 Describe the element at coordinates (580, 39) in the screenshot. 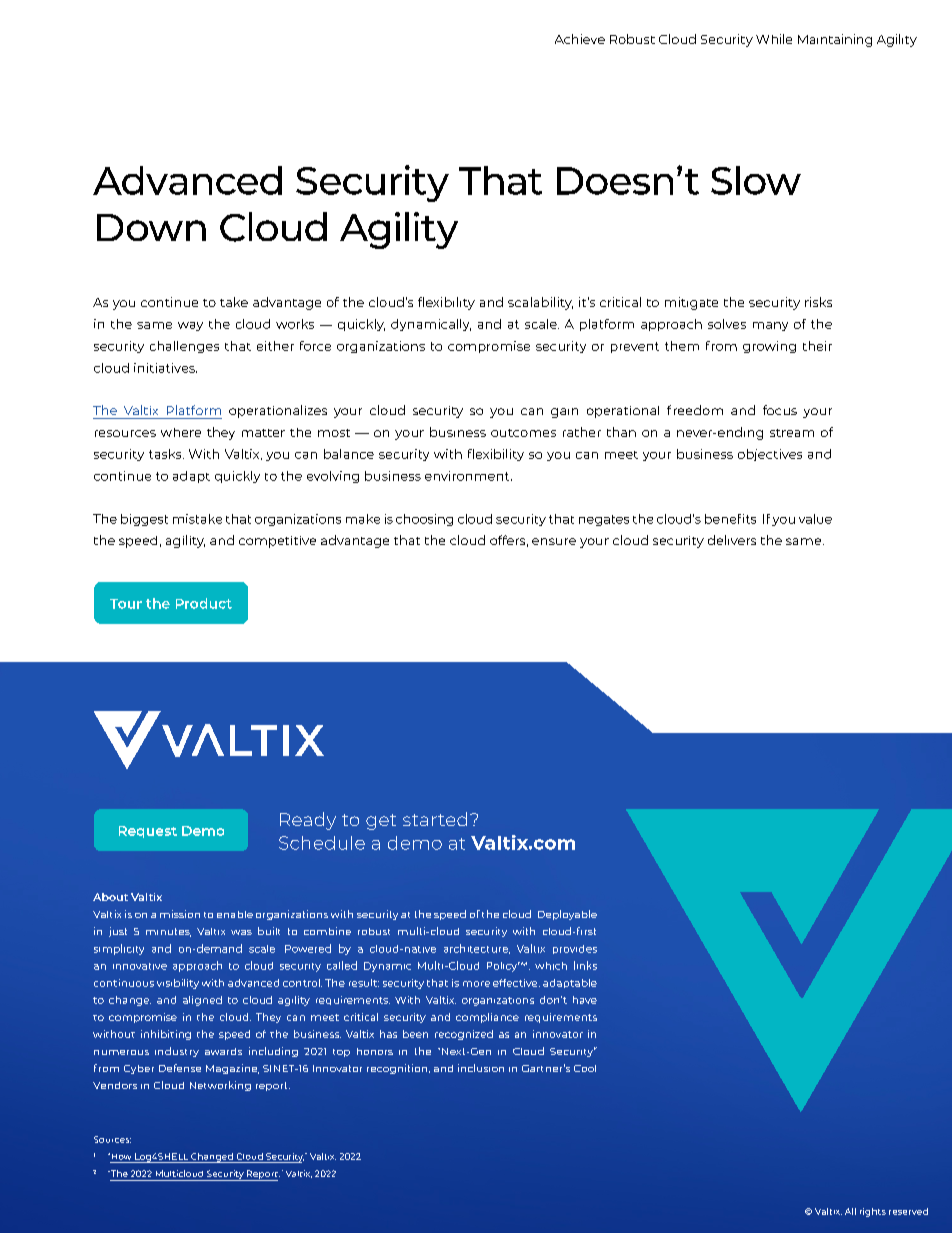

I see `Achieve` at that location.
